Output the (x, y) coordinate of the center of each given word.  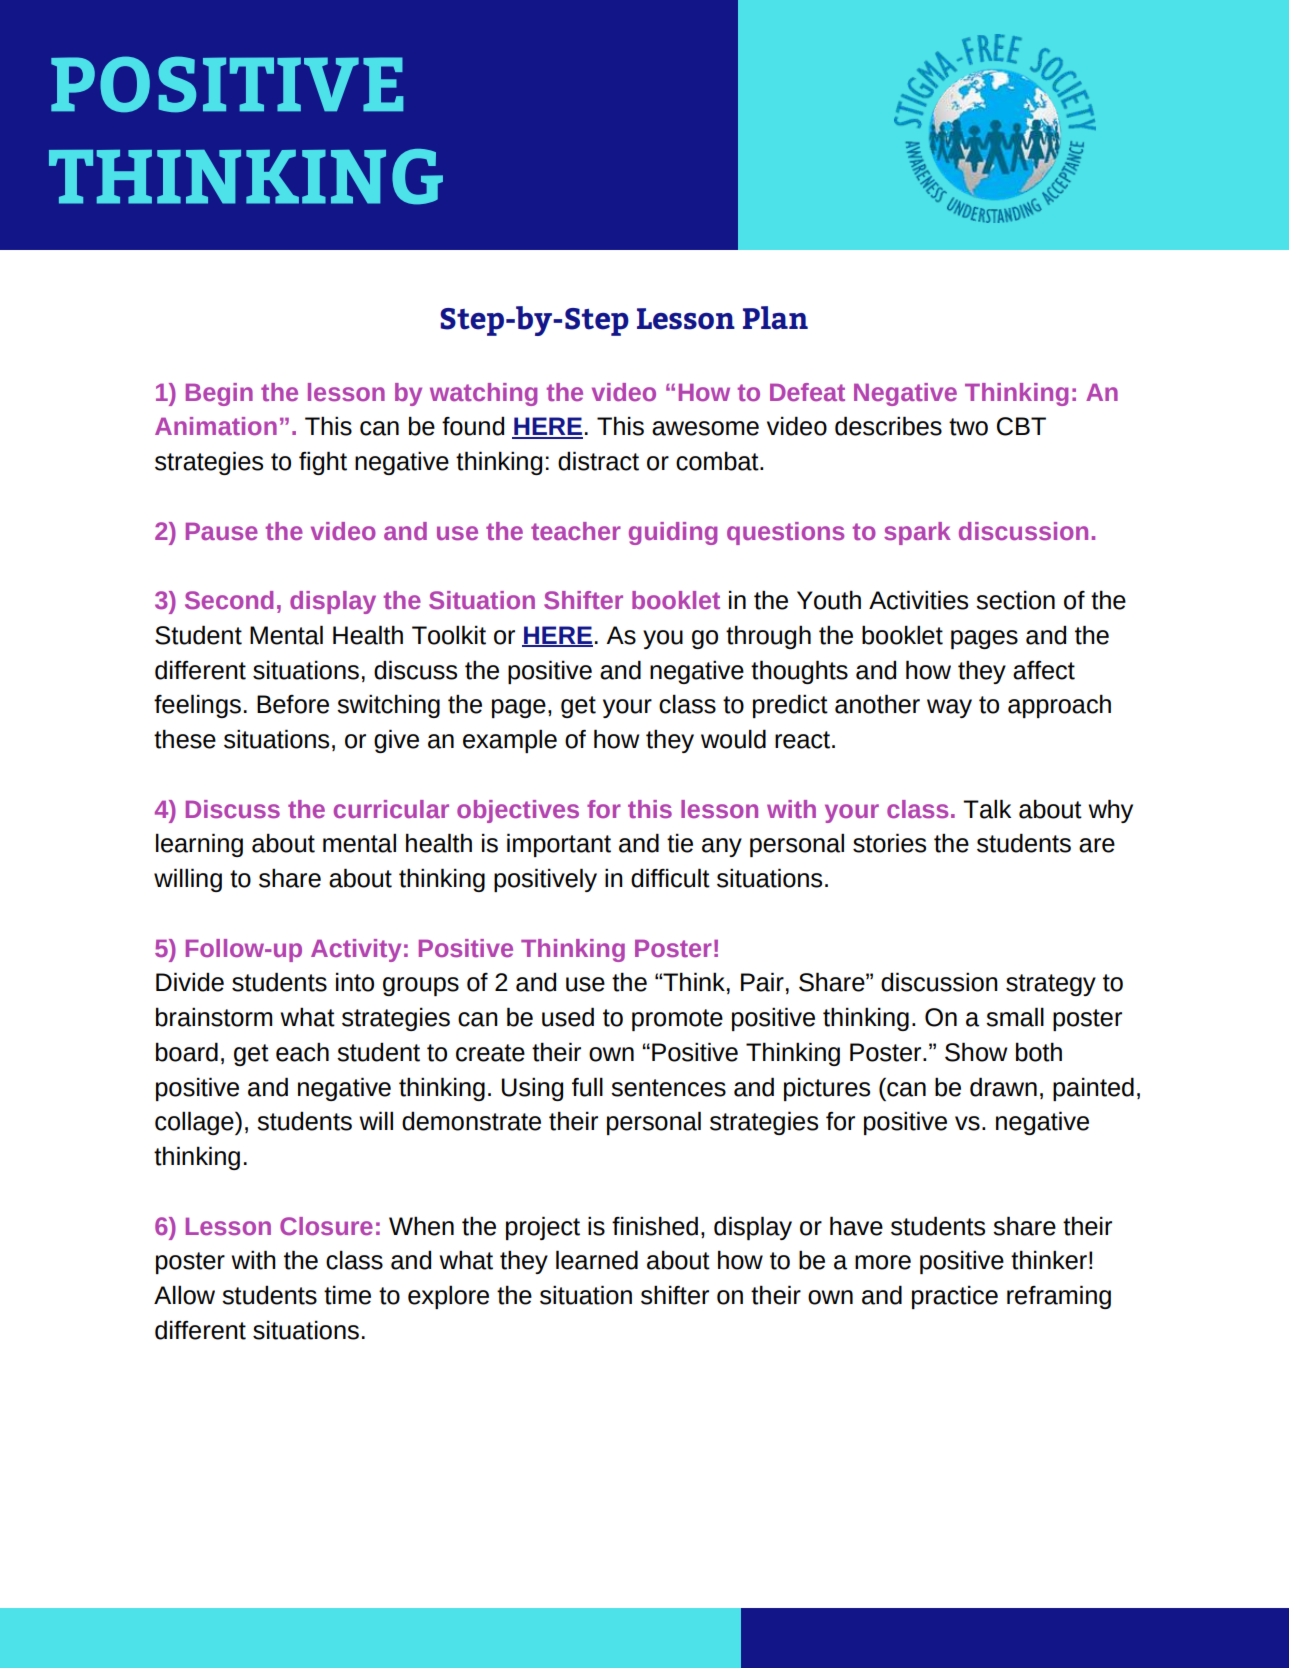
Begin (219, 394)
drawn (1003, 1087)
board (187, 1052)
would (733, 739)
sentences (668, 1088)
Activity (356, 950)
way (949, 708)
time (347, 1295)
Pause (222, 532)
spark (917, 533)
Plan (775, 318)
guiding (673, 533)
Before (293, 704)
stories (889, 843)
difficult (670, 878)
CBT (1021, 426)
